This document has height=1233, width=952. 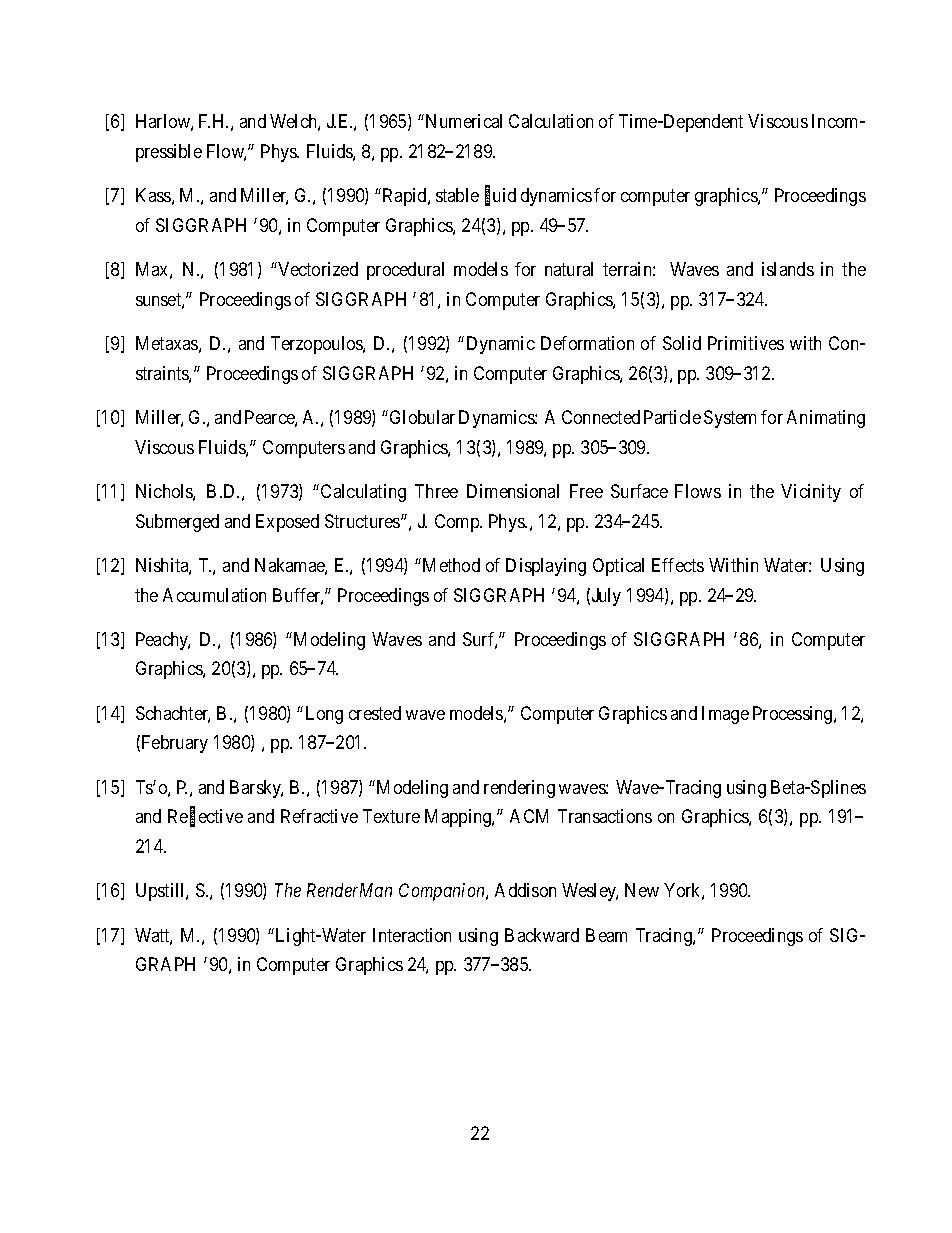 I want to click on stable, so click(x=457, y=195).
